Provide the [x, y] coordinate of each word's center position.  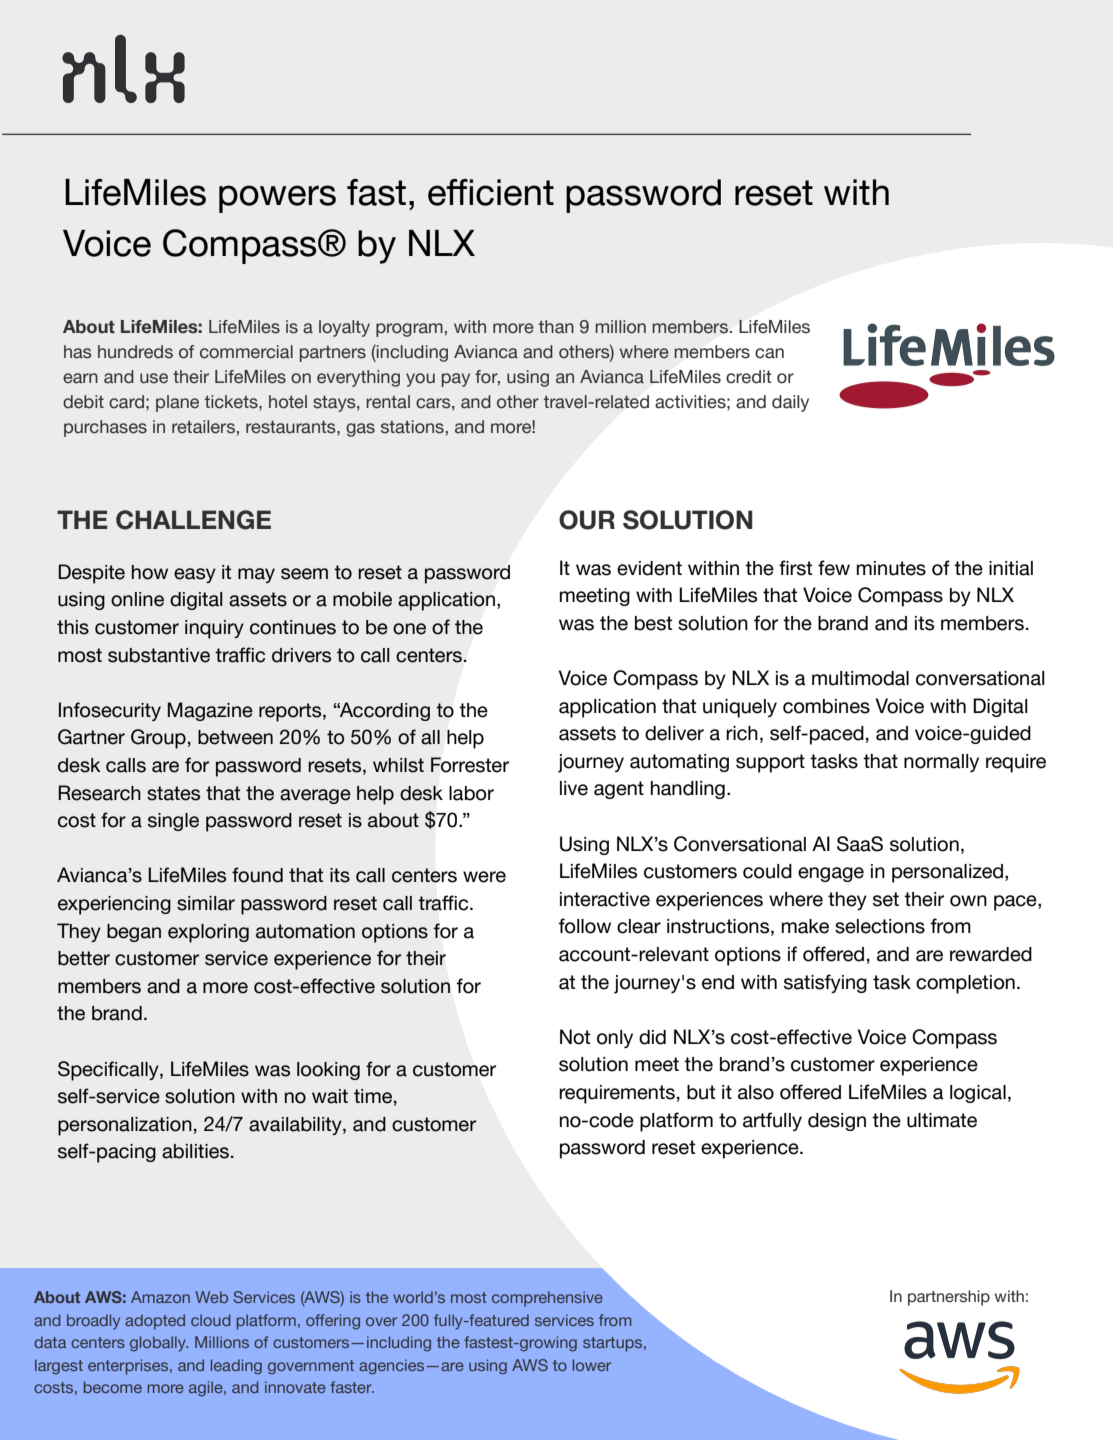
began [134, 933]
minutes [891, 568]
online [137, 599]
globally [159, 1344]
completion [965, 984]
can [769, 353]
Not [575, 1037]
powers [277, 199]
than [556, 327]
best [653, 623]
